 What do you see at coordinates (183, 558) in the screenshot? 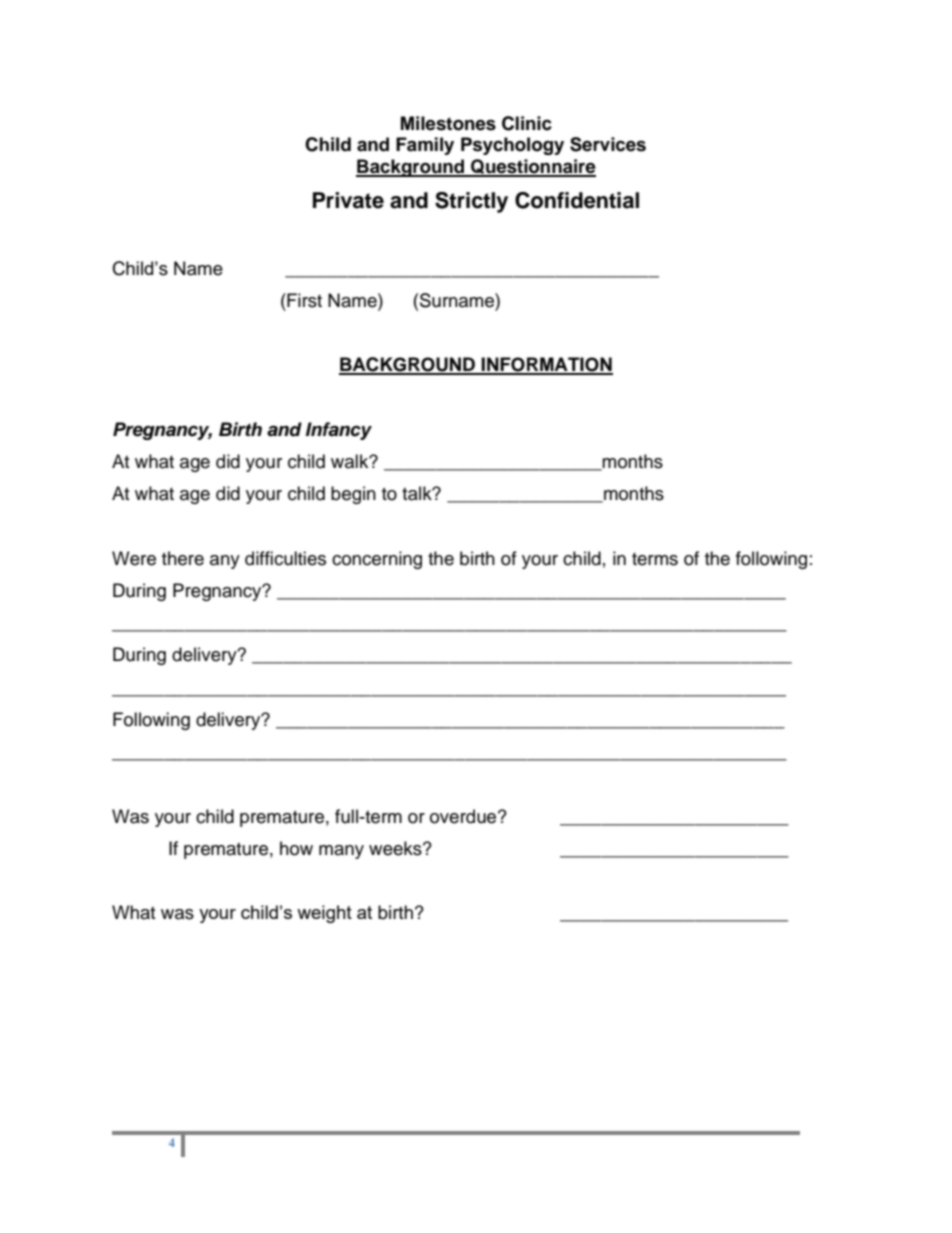
I see `there` at bounding box center [183, 558].
